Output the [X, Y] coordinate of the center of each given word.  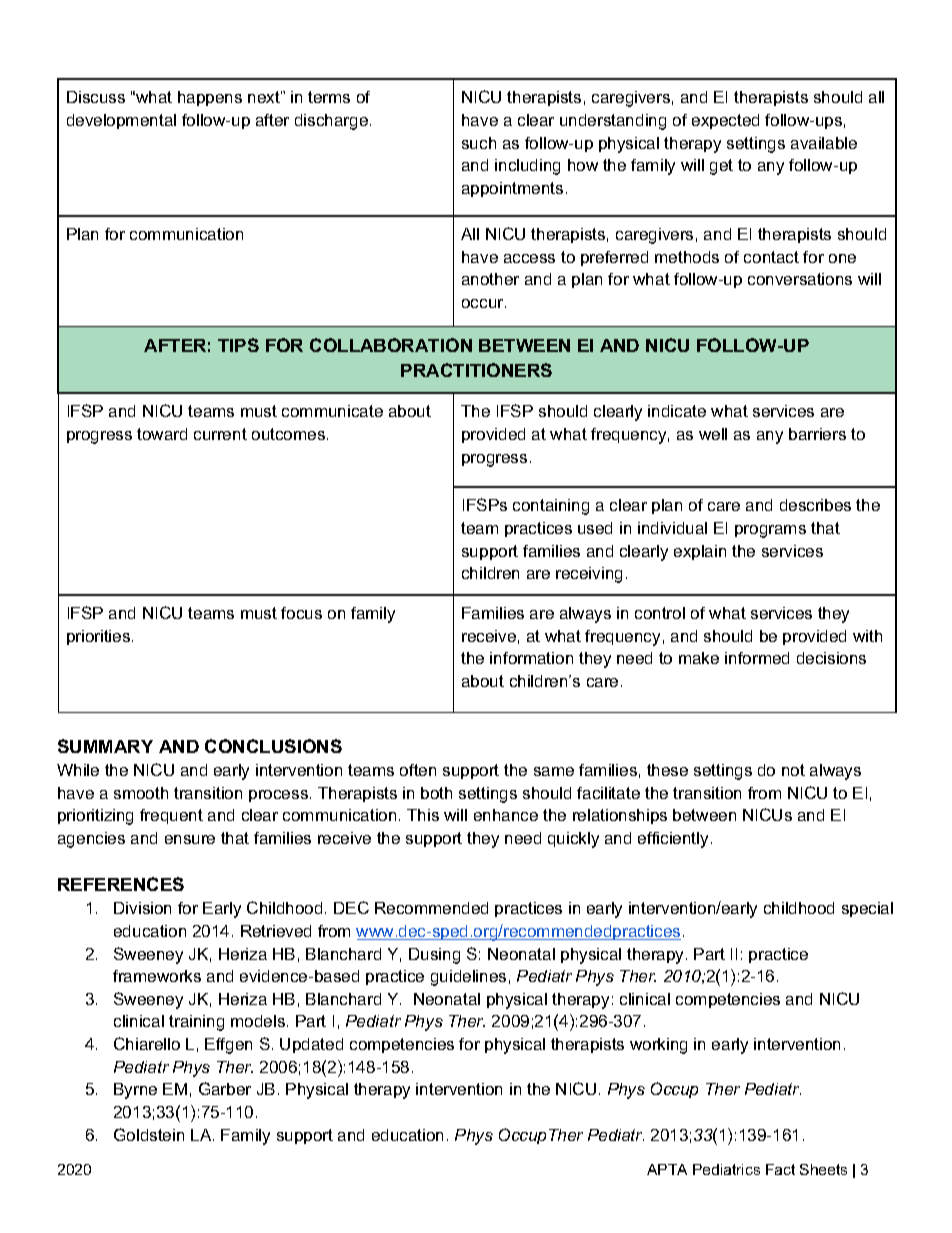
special [867, 909]
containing [551, 507]
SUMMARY [105, 746]
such [479, 143]
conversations [800, 279]
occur [484, 303]
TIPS [238, 345]
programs [770, 531]
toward [162, 434]
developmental [121, 121]
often [418, 770]
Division [142, 908]
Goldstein [149, 1134]
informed [757, 658]
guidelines [468, 978]
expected [725, 121]
